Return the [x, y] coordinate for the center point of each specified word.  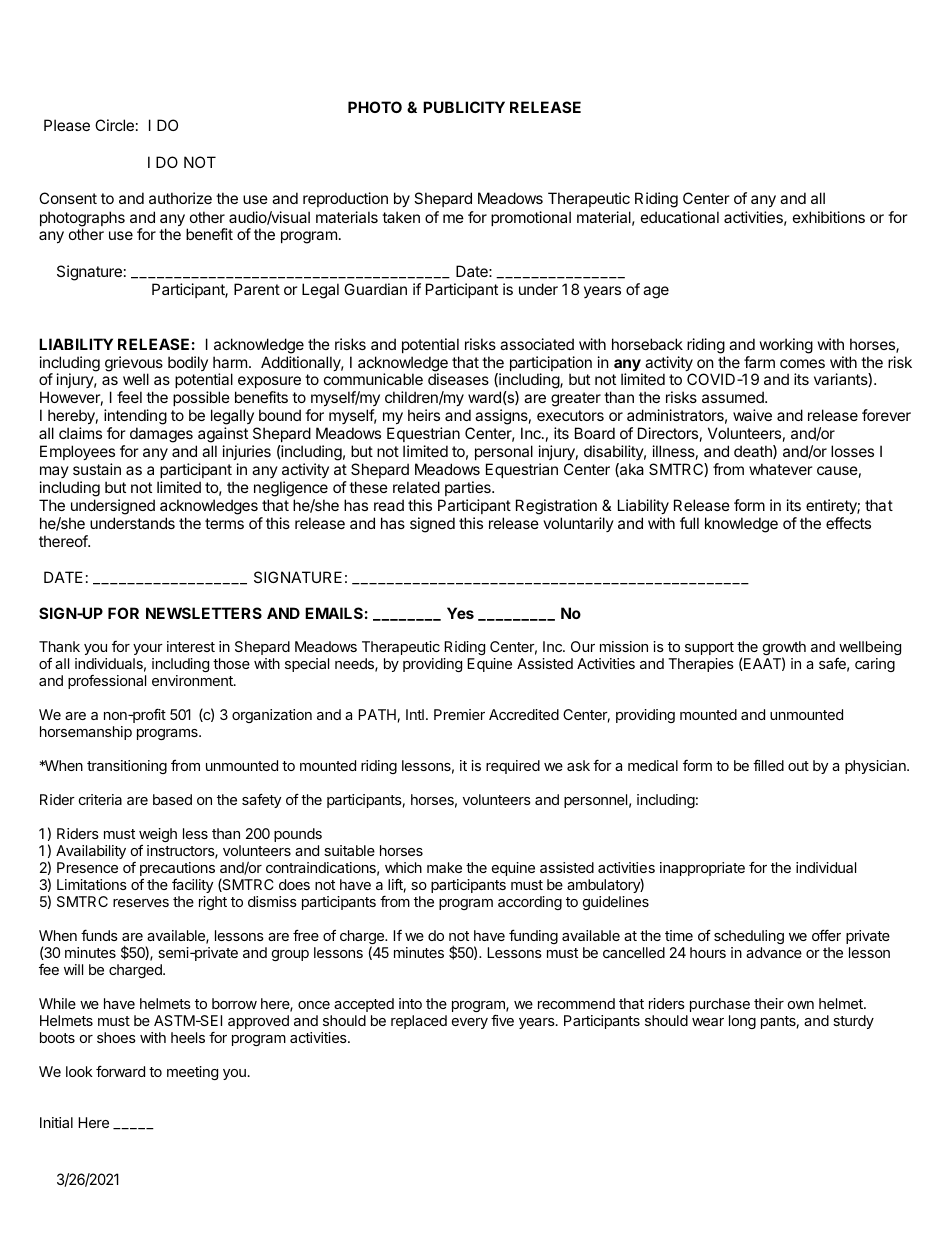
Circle [114, 125]
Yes [460, 613]
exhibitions [829, 217]
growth [784, 649]
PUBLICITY [464, 107]
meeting [192, 1073]
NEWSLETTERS [204, 613]
